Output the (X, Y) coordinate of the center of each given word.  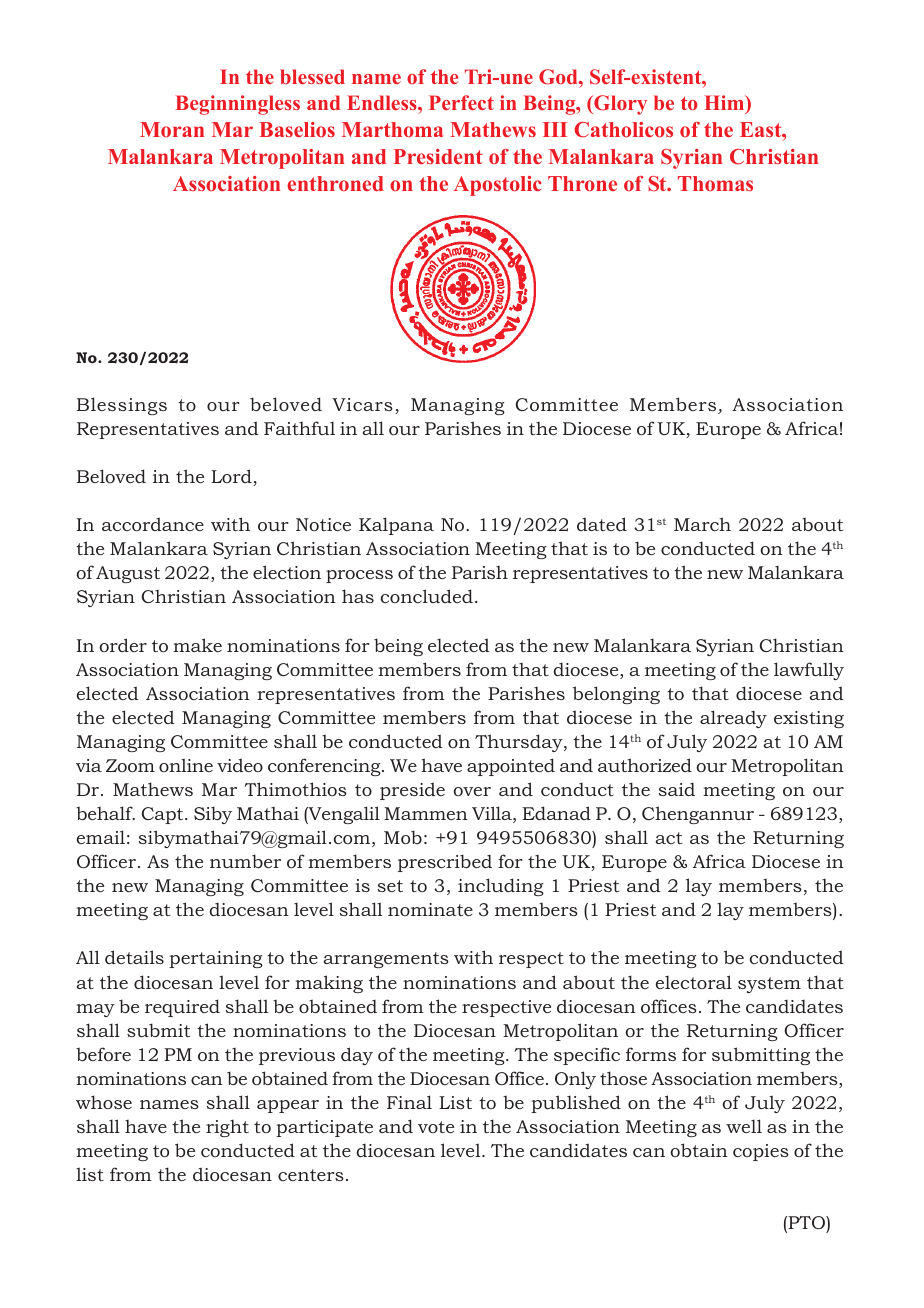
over (472, 791)
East (762, 129)
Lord (231, 476)
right (227, 1128)
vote (436, 1127)
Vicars (362, 404)
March (702, 524)
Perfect (461, 102)
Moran (172, 129)
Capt (164, 815)
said (677, 789)
